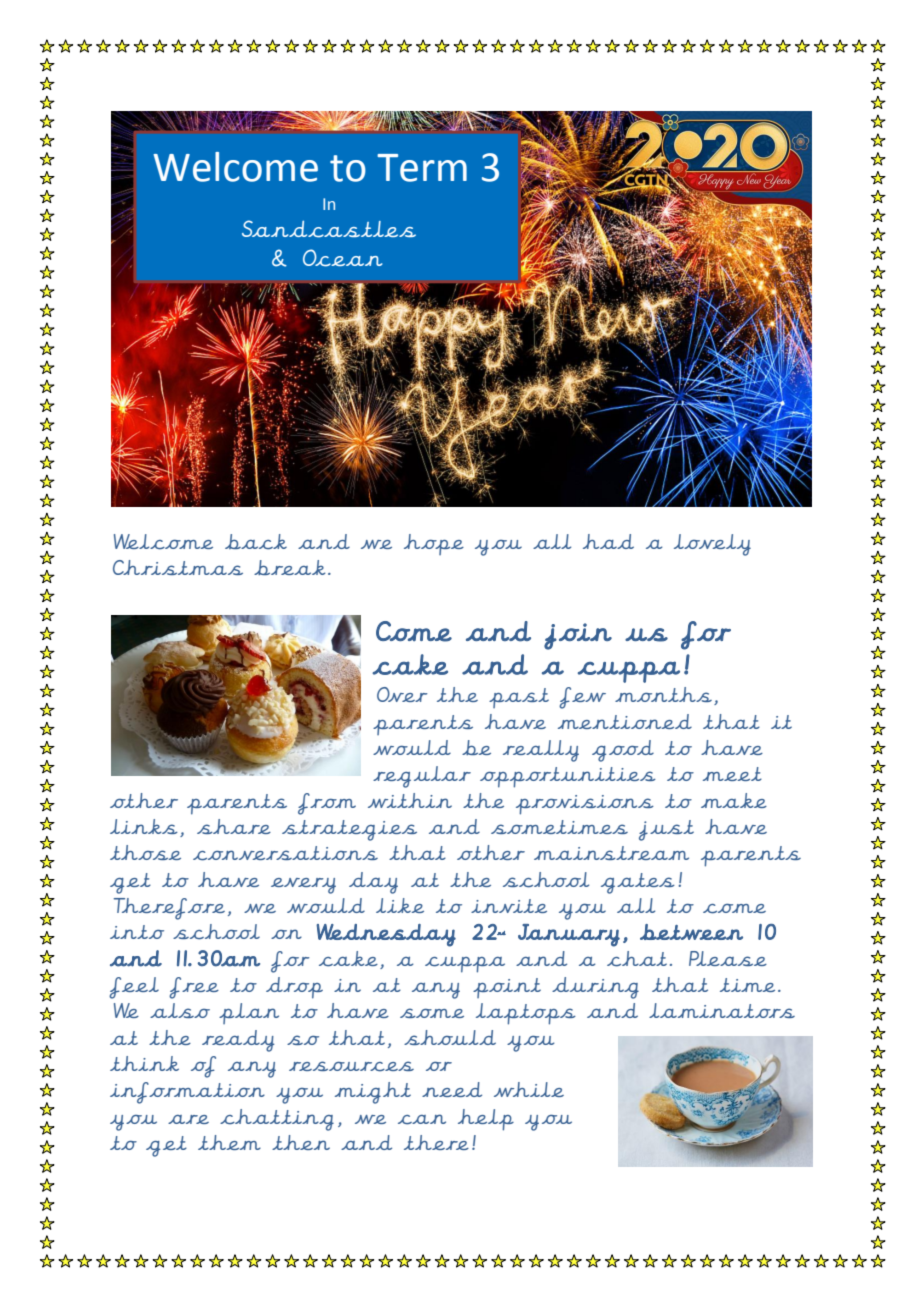 This page has height=1308, width=924. What do you see at coordinates (329, 229) in the page?
I see `Sandcastles` at bounding box center [329, 229].
